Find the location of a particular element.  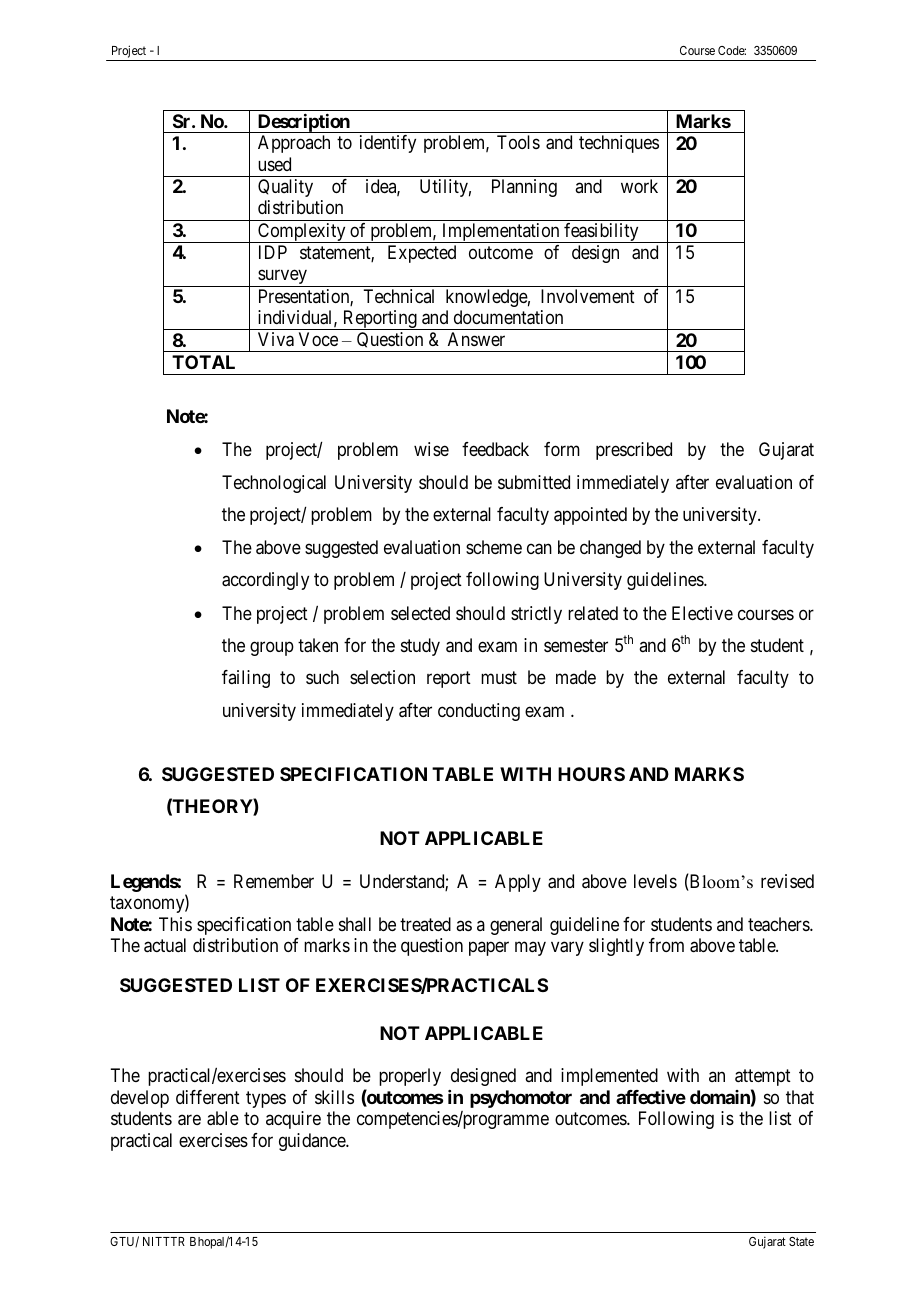

different is located at coordinates (208, 1097).
